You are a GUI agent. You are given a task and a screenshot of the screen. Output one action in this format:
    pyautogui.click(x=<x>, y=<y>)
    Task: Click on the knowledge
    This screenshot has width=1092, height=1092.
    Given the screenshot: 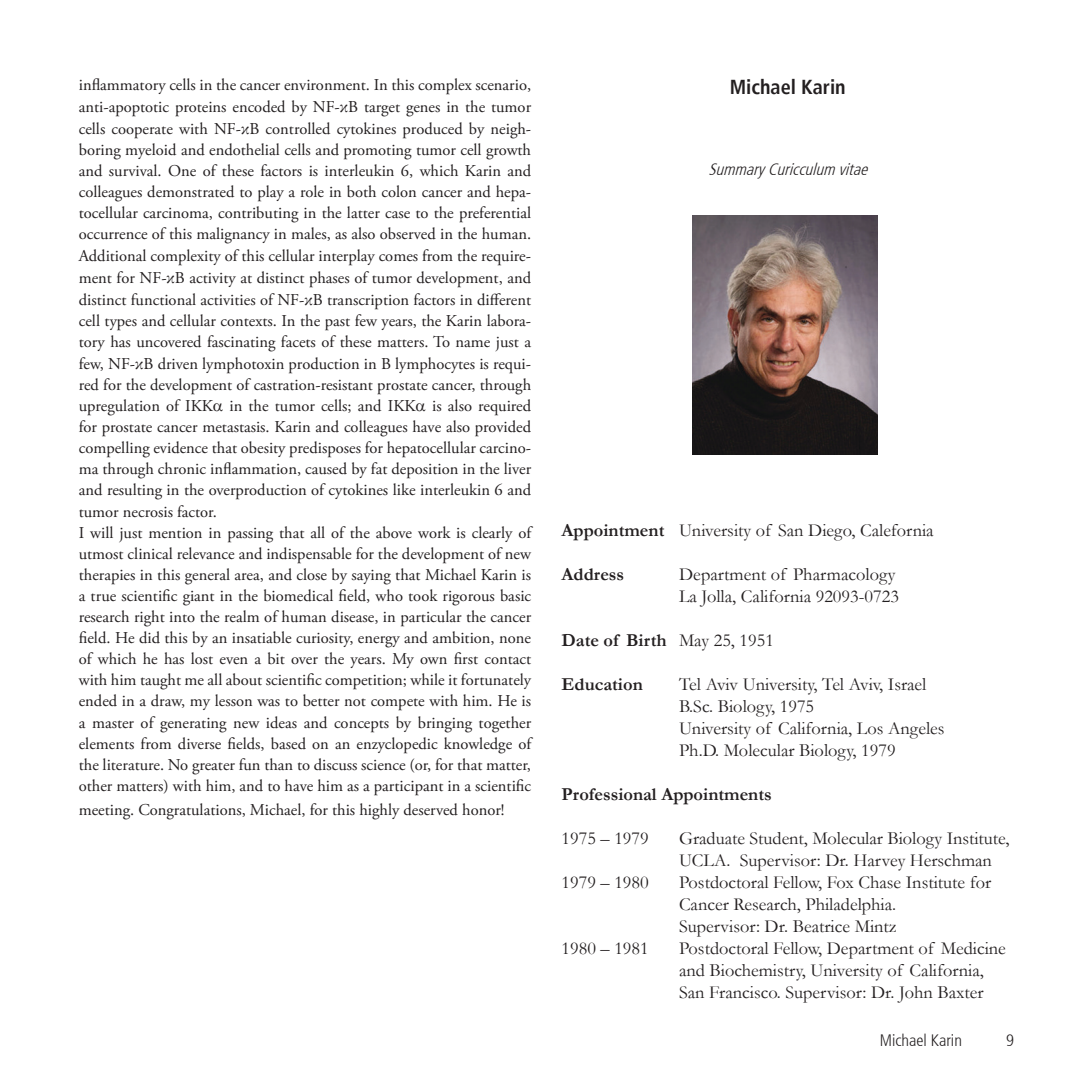 What is the action you would take?
    pyautogui.click(x=478, y=745)
